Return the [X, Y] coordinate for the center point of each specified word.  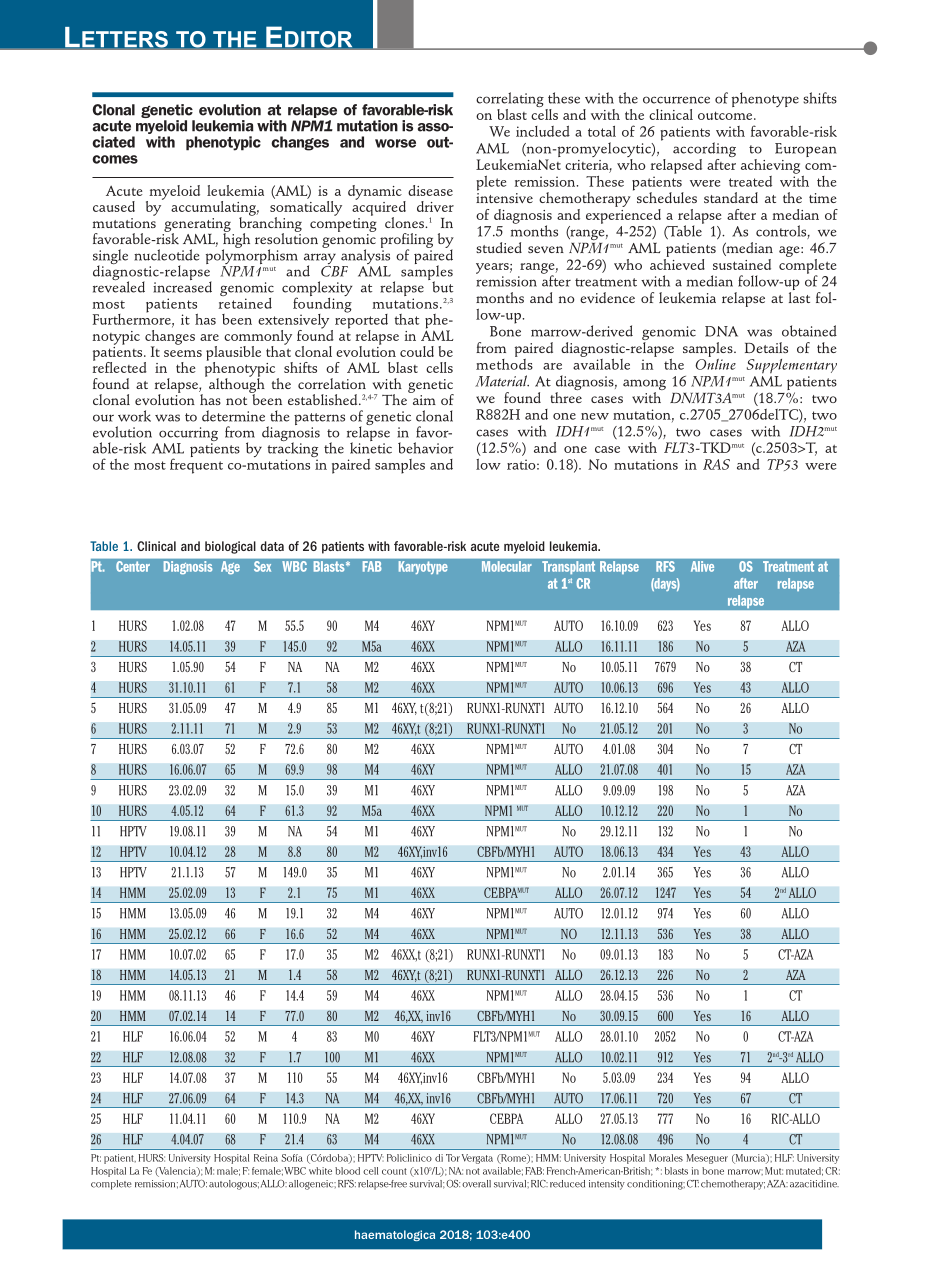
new [595, 416]
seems [183, 353]
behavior [426, 448]
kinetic [371, 447]
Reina [266, 1158]
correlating [511, 101]
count [394, 1171]
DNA [721, 331]
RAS [716, 464]
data [272, 546]
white [320, 1171]
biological [230, 547]
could [417, 351]
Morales [666, 1158]
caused [114, 206]
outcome [726, 115]
